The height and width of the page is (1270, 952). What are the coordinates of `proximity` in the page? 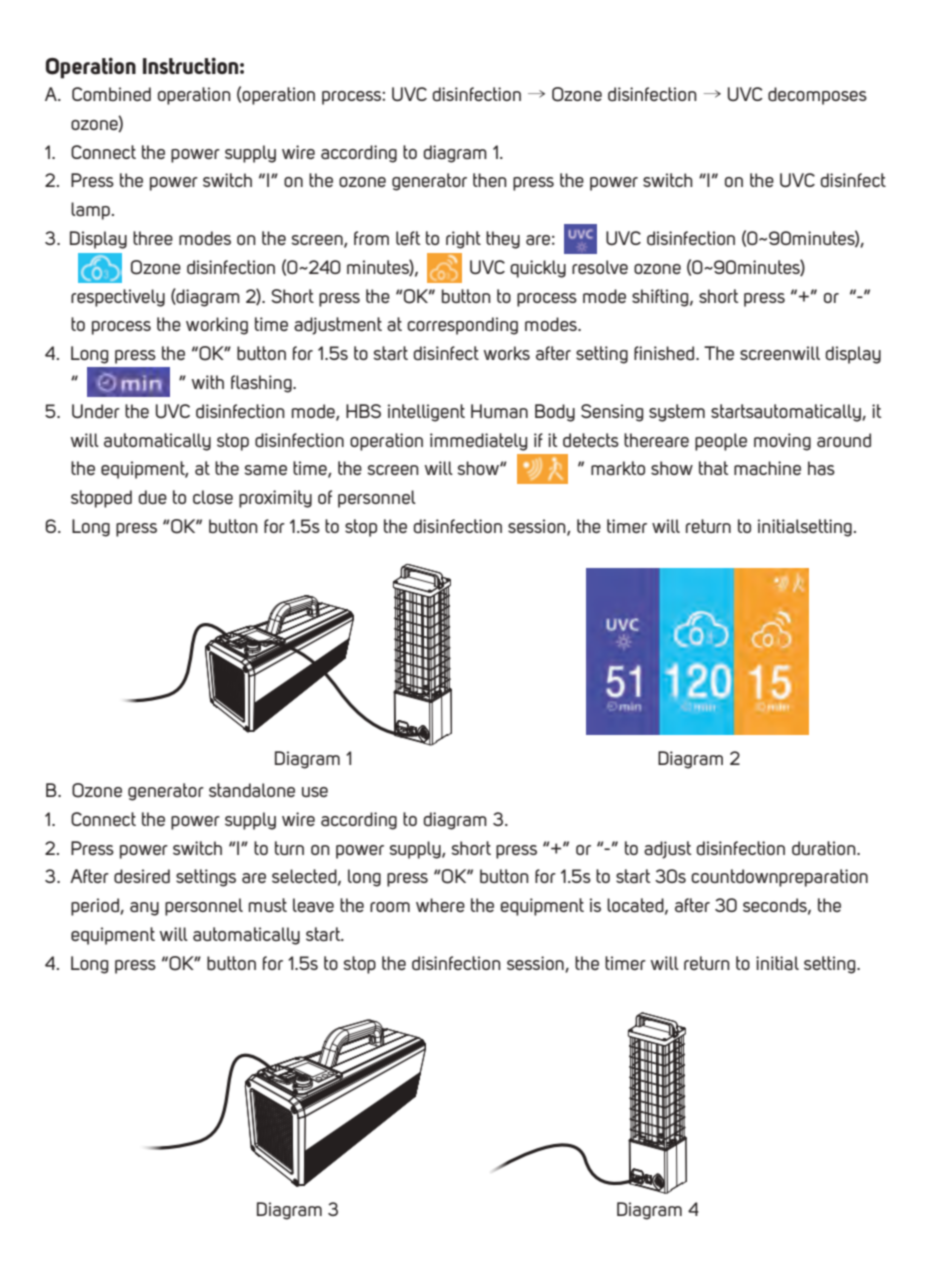 It's located at (275, 499).
